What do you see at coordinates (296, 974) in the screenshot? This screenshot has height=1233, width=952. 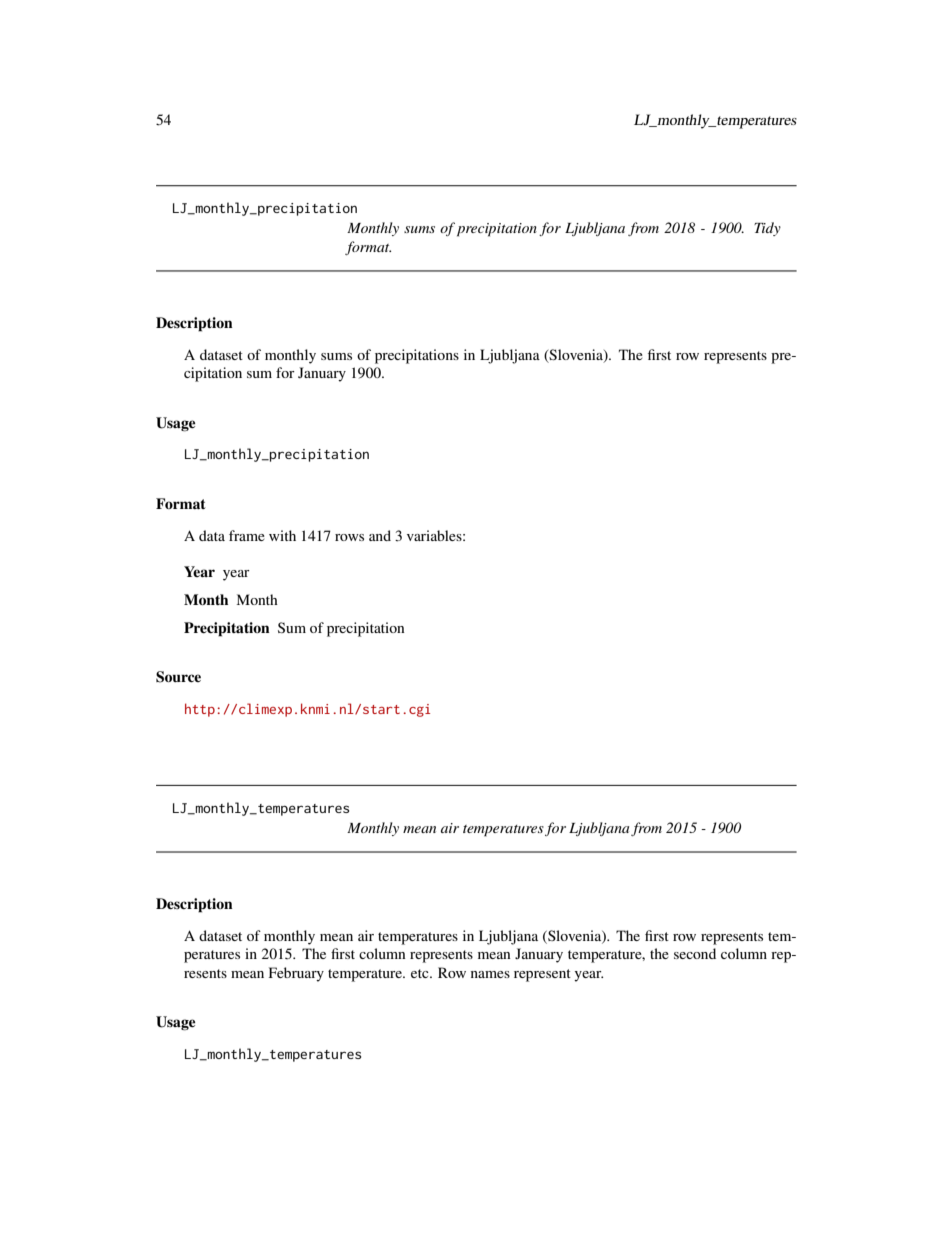 I see `February` at bounding box center [296, 974].
